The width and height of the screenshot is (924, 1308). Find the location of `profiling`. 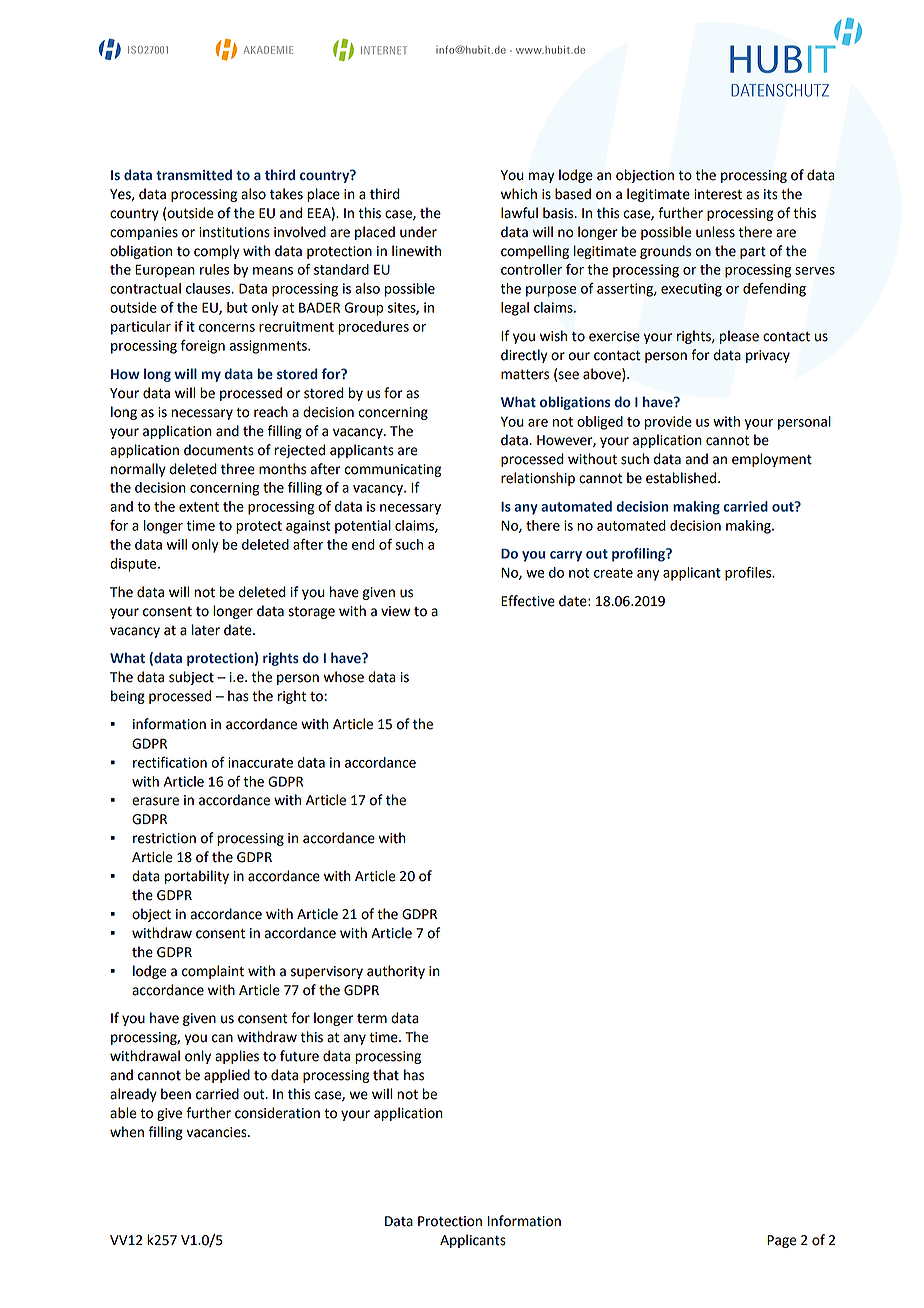

profiling is located at coordinates (639, 555).
